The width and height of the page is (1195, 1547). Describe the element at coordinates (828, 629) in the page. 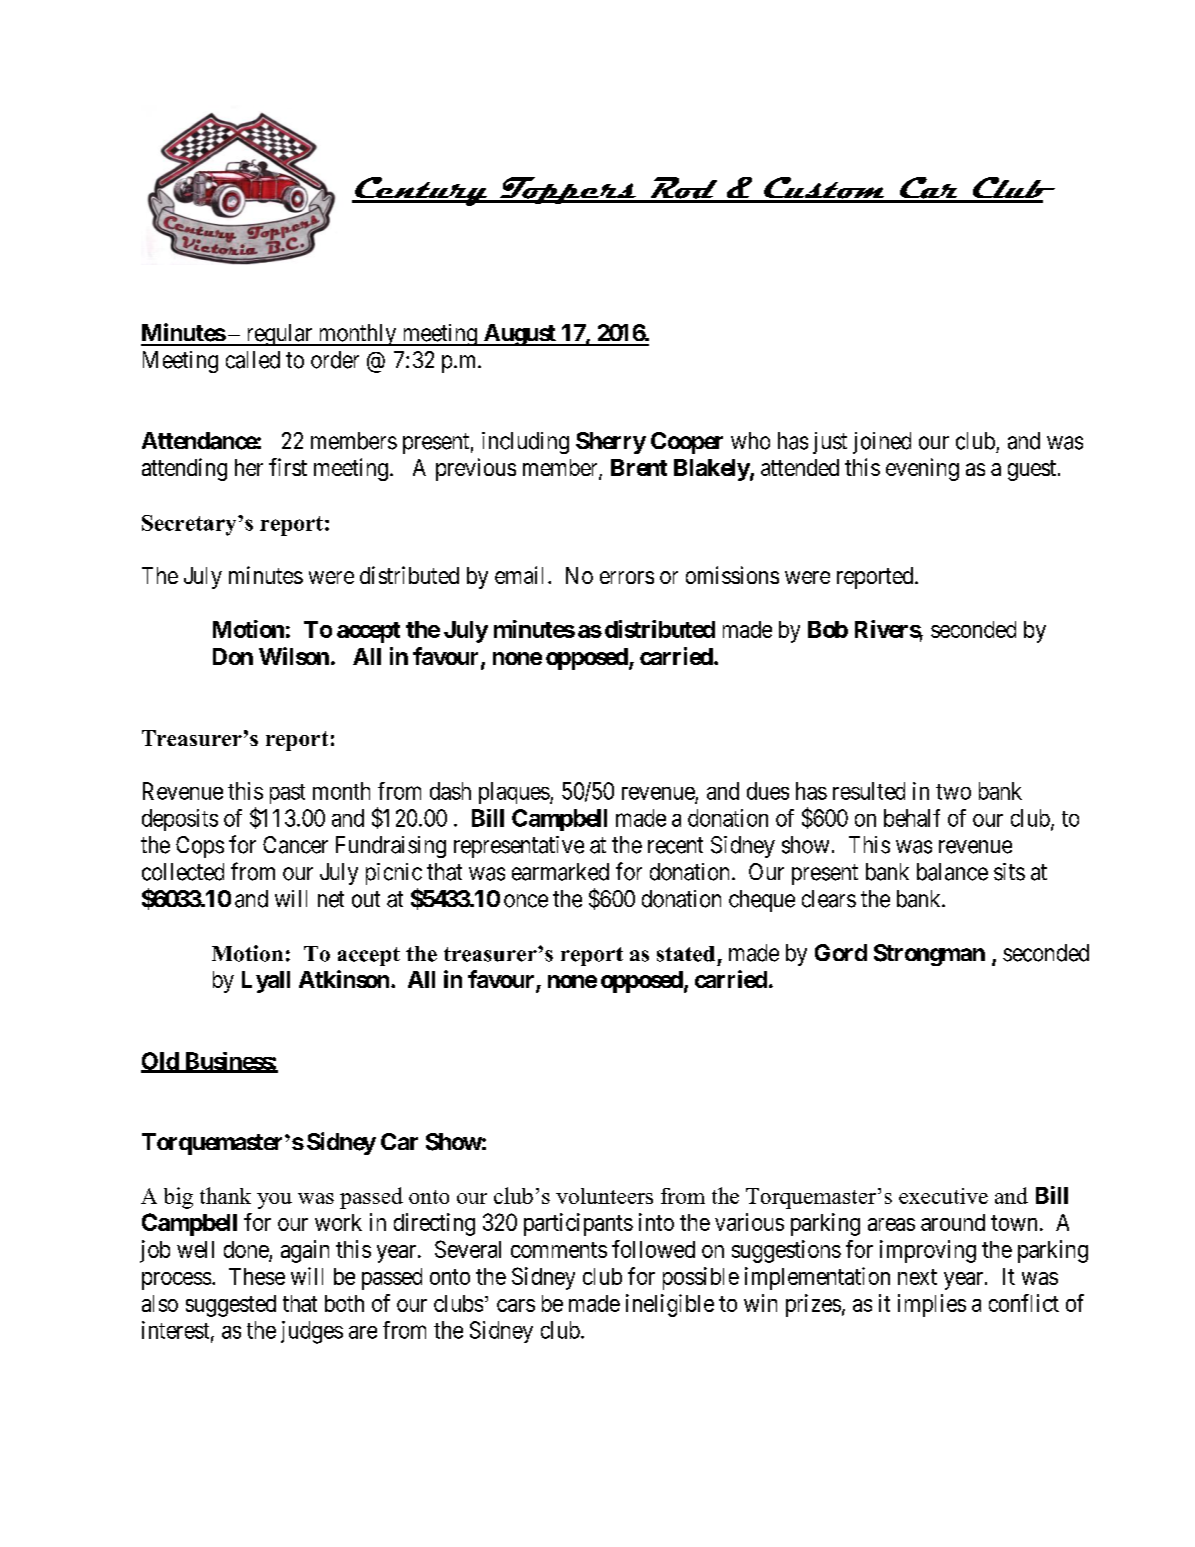

I see `Bob` at that location.
